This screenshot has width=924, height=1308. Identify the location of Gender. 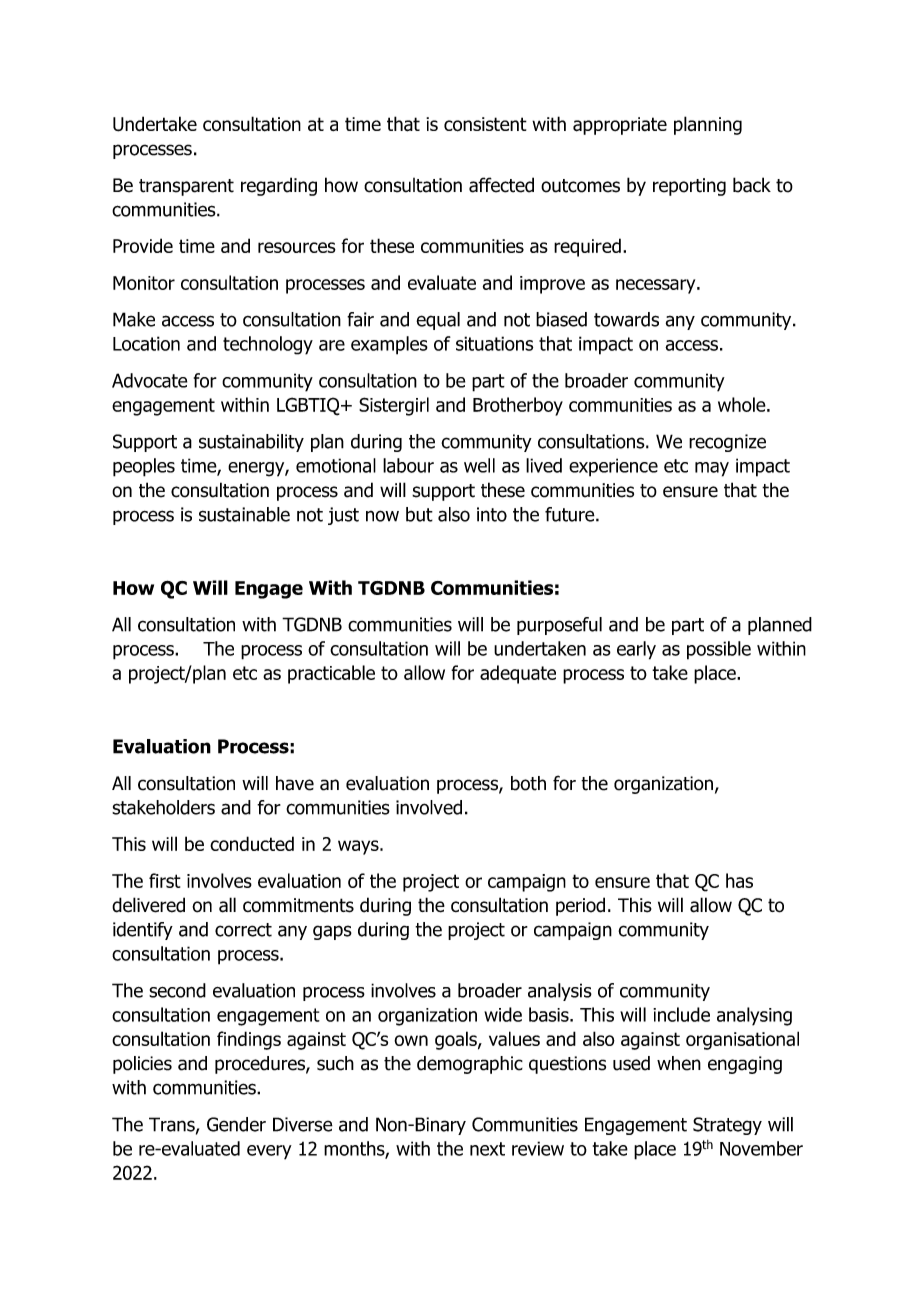
(236, 1124).
